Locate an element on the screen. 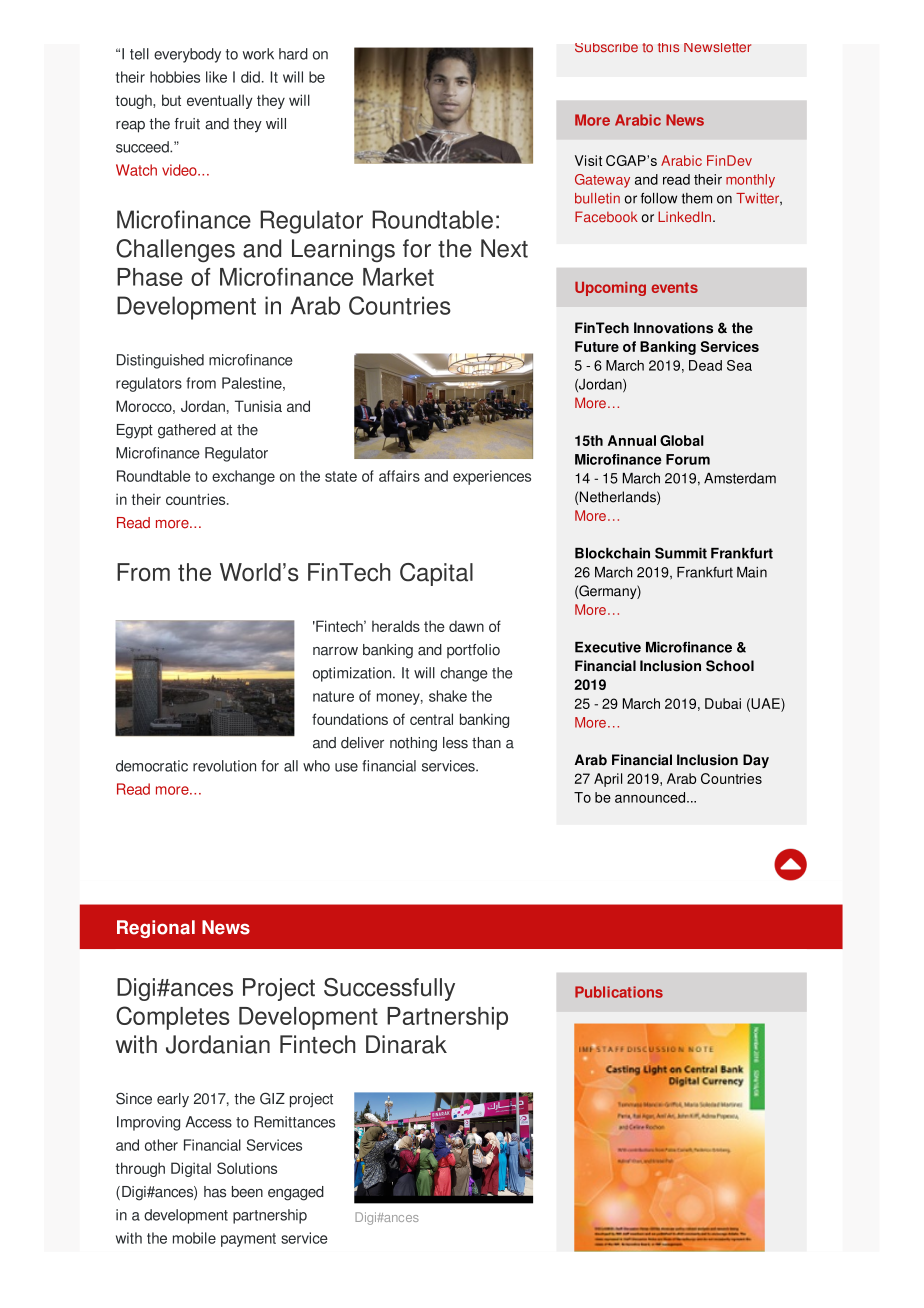  Successfully is located at coordinates (389, 989).
